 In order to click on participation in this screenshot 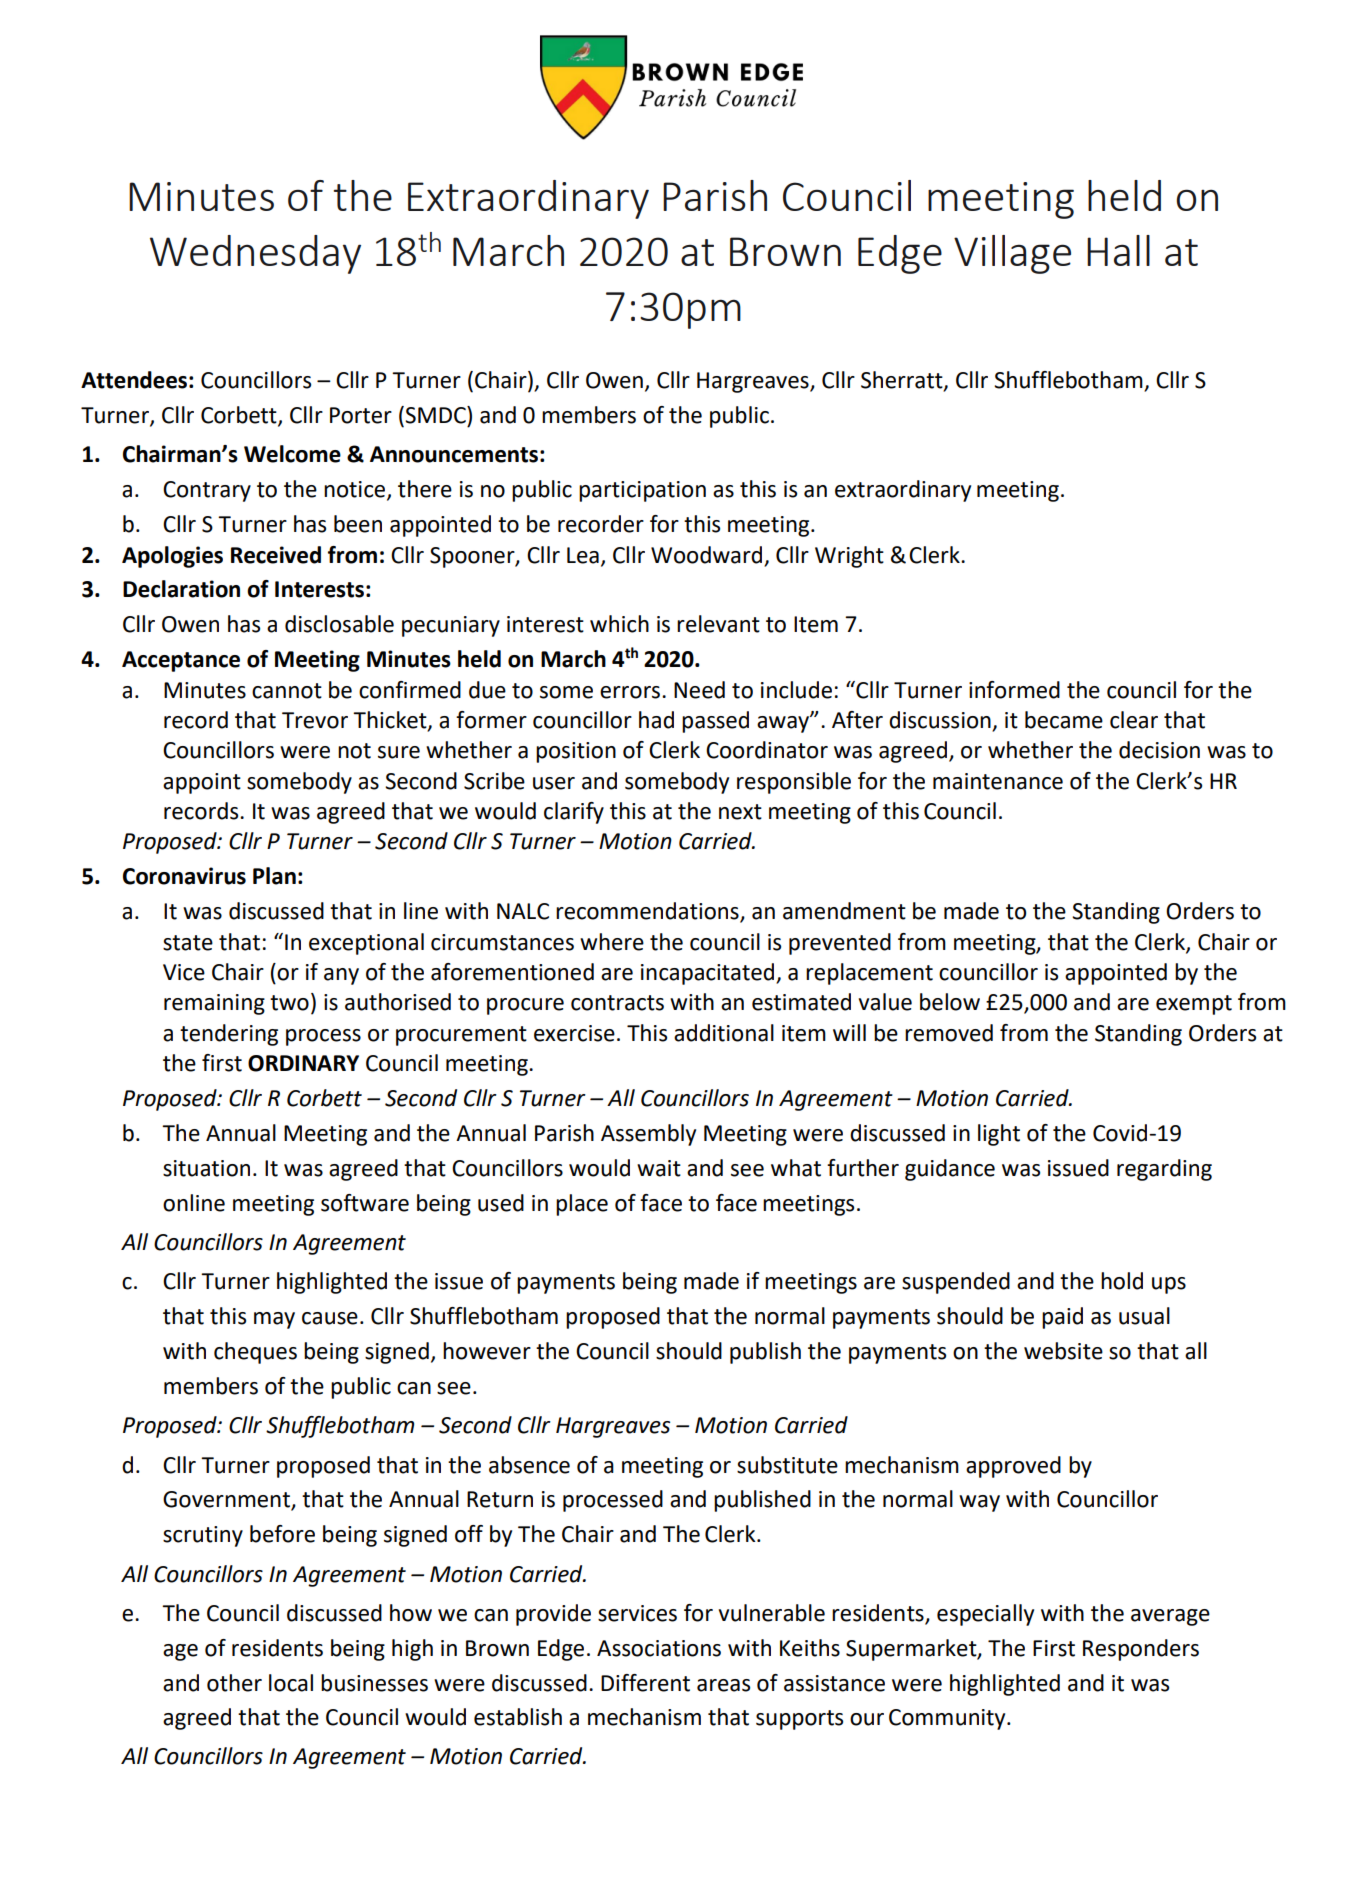, I will do `click(642, 491)`.
